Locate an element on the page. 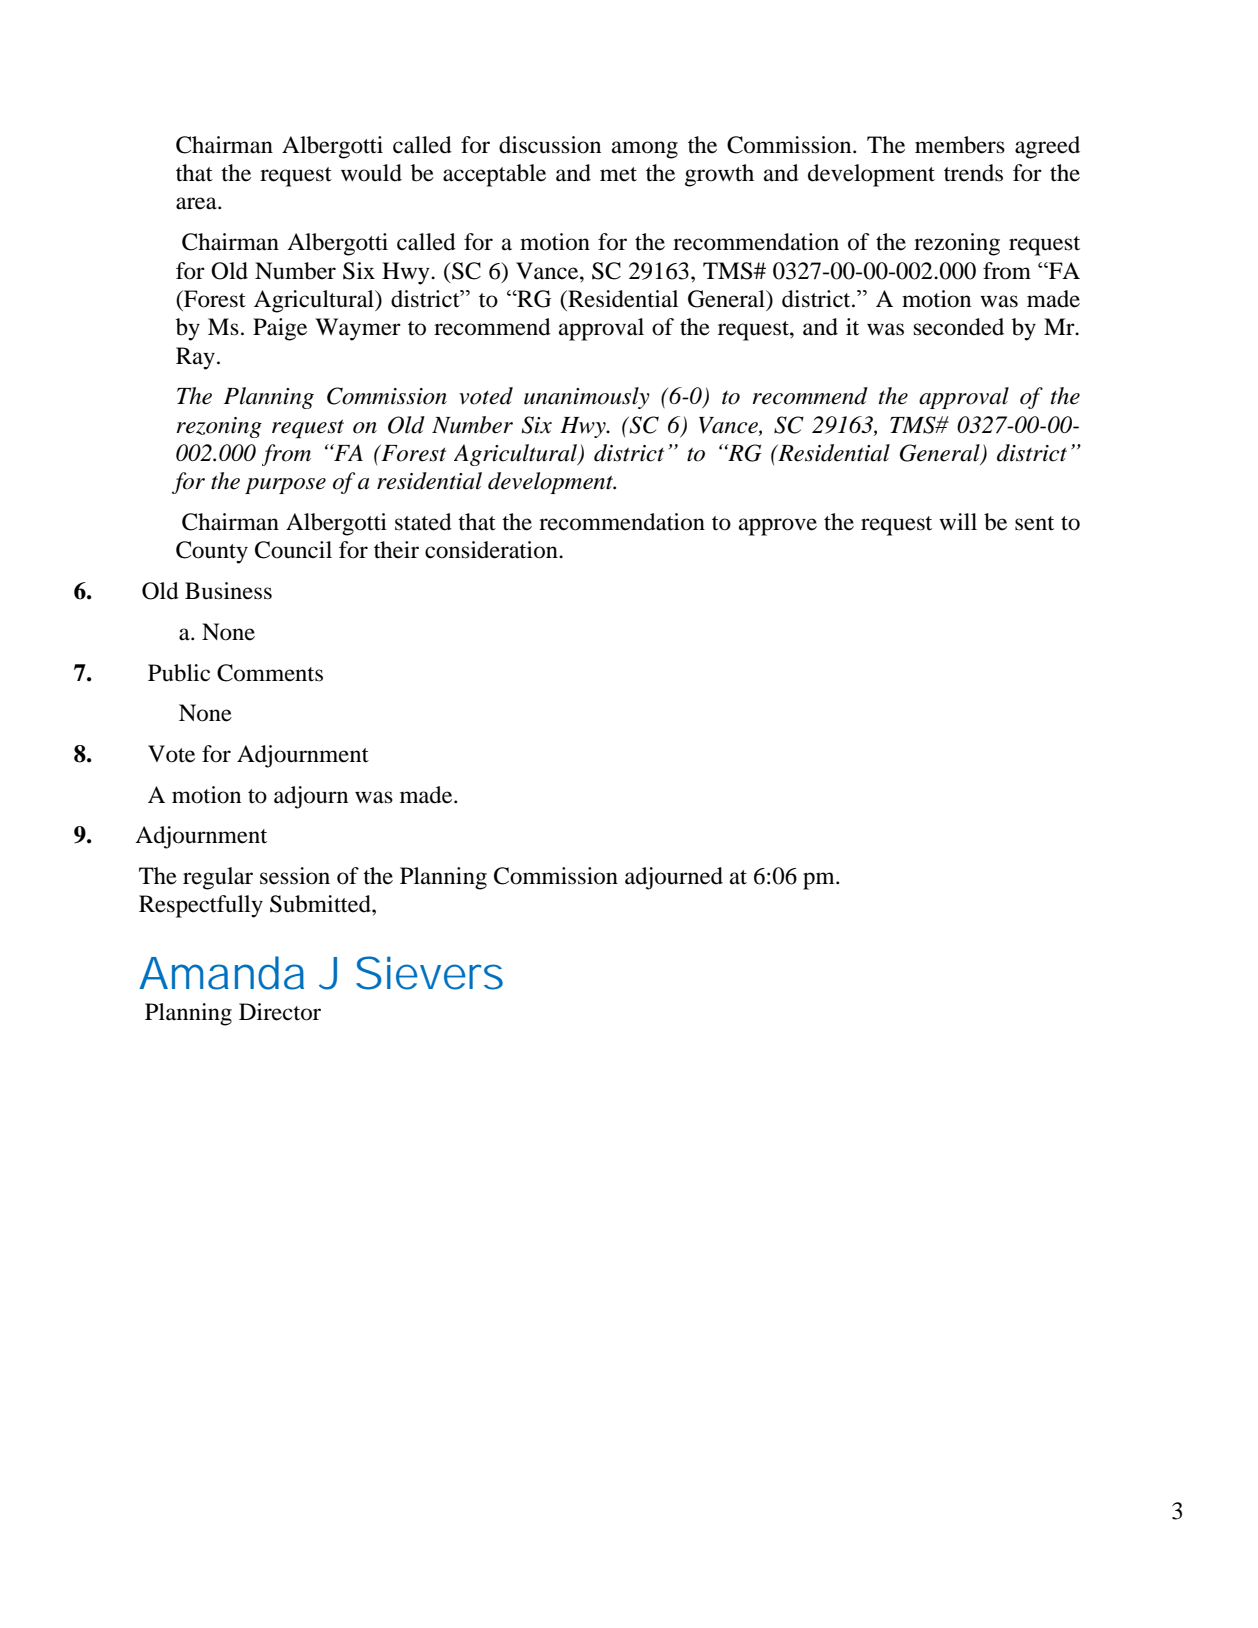  consideration is located at coordinates (492, 550).
